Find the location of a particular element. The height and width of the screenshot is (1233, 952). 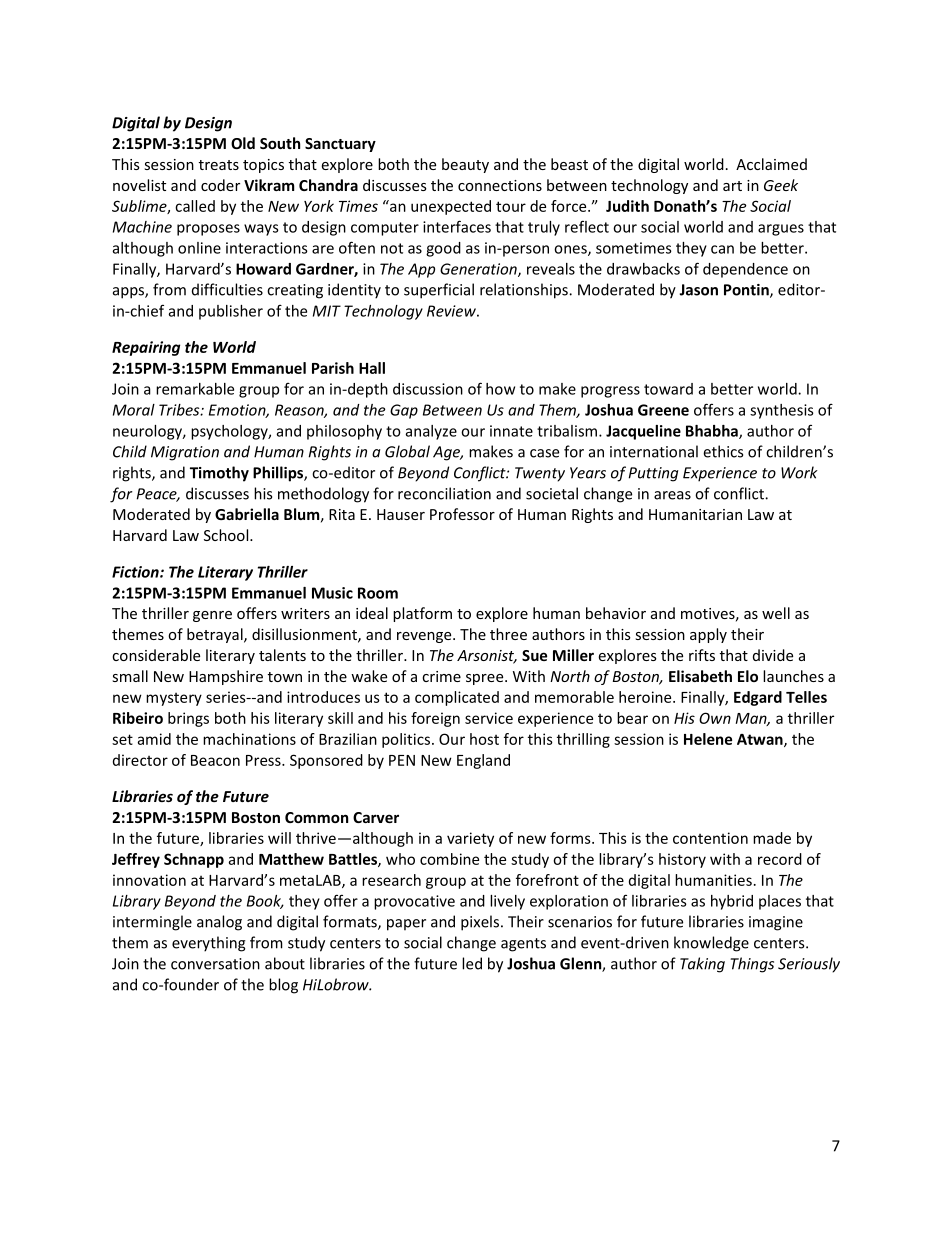

treats is located at coordinates (219, 165).
